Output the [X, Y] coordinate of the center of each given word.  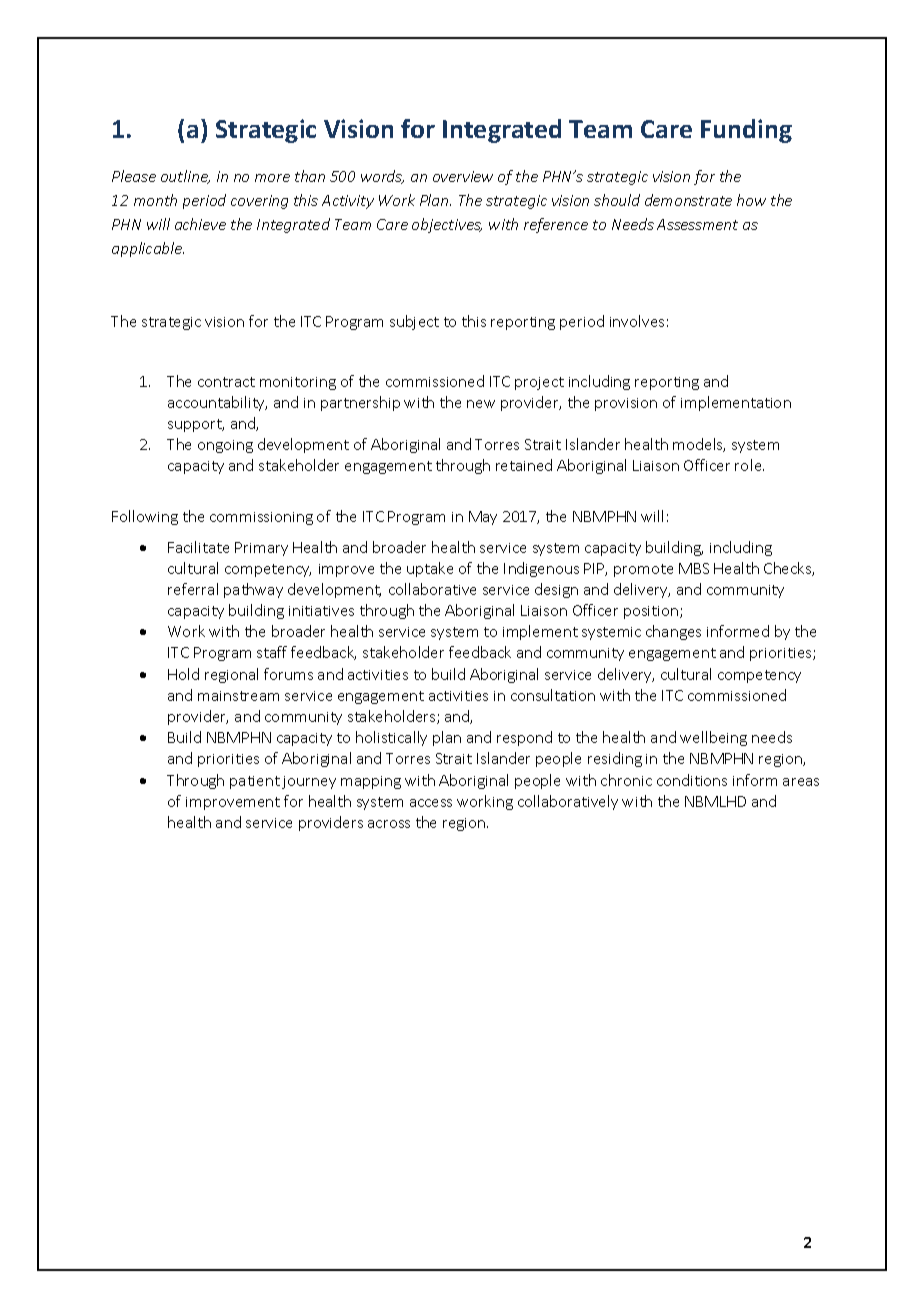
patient [255, 782]
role [749, 465]
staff [272, 652]
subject [414, 322]
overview [463, 176]
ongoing [225, 446]
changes [673, 632]
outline [185, 177]
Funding [746, 131]
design [556, 590]
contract [226, 382]
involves [637, 321]
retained [524, 465]
